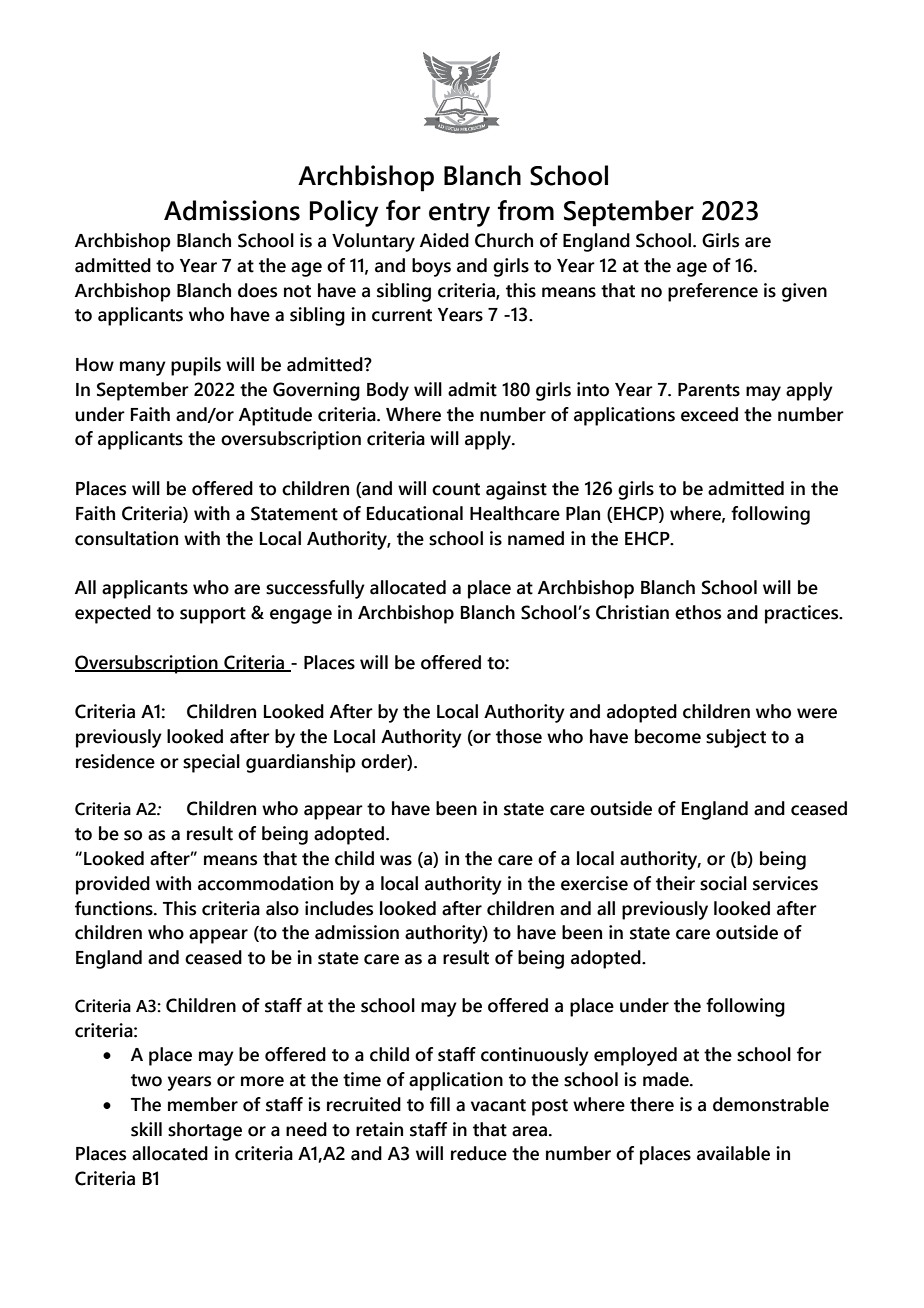 This screenshot has width=924, height=1308. What do you see at coordinates (444, 240) in the screenshot?
I see `Aided` at bounding box center [444, 240].
